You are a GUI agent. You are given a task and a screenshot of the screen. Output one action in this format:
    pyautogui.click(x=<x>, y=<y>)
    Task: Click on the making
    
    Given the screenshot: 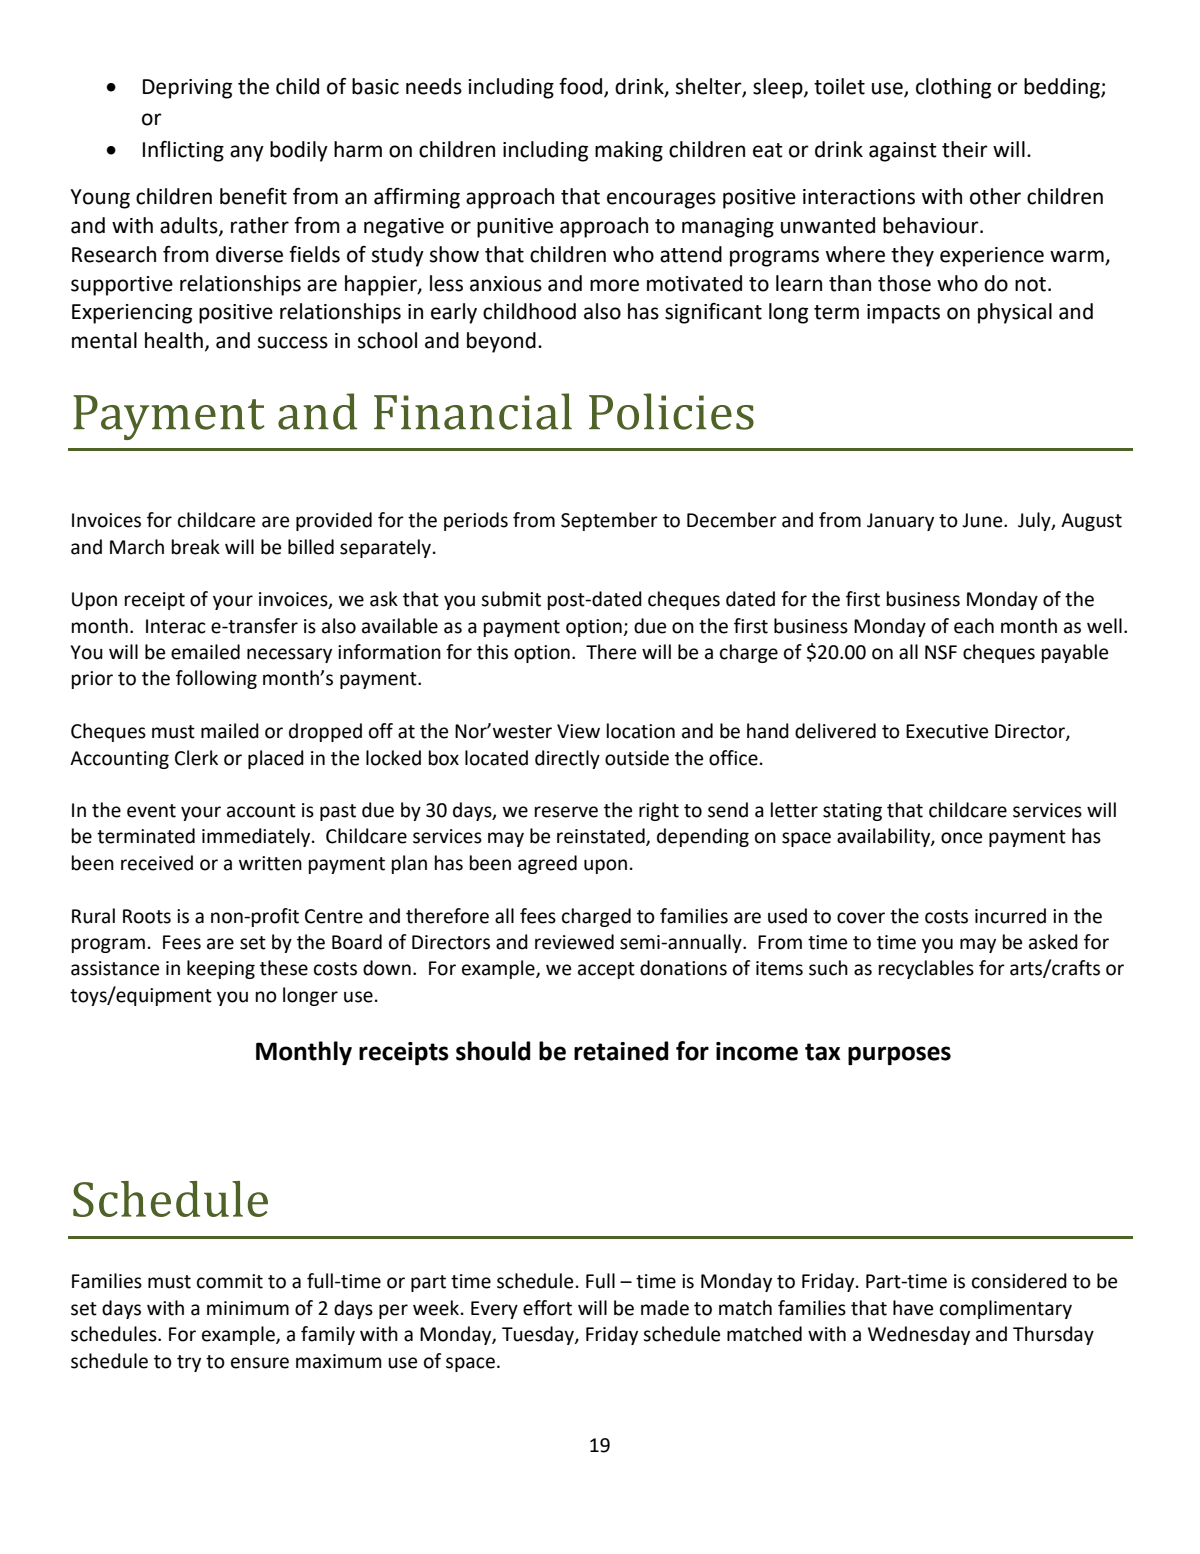 What is the action you would take?
    pyautogui.click(x=629, y=151)
